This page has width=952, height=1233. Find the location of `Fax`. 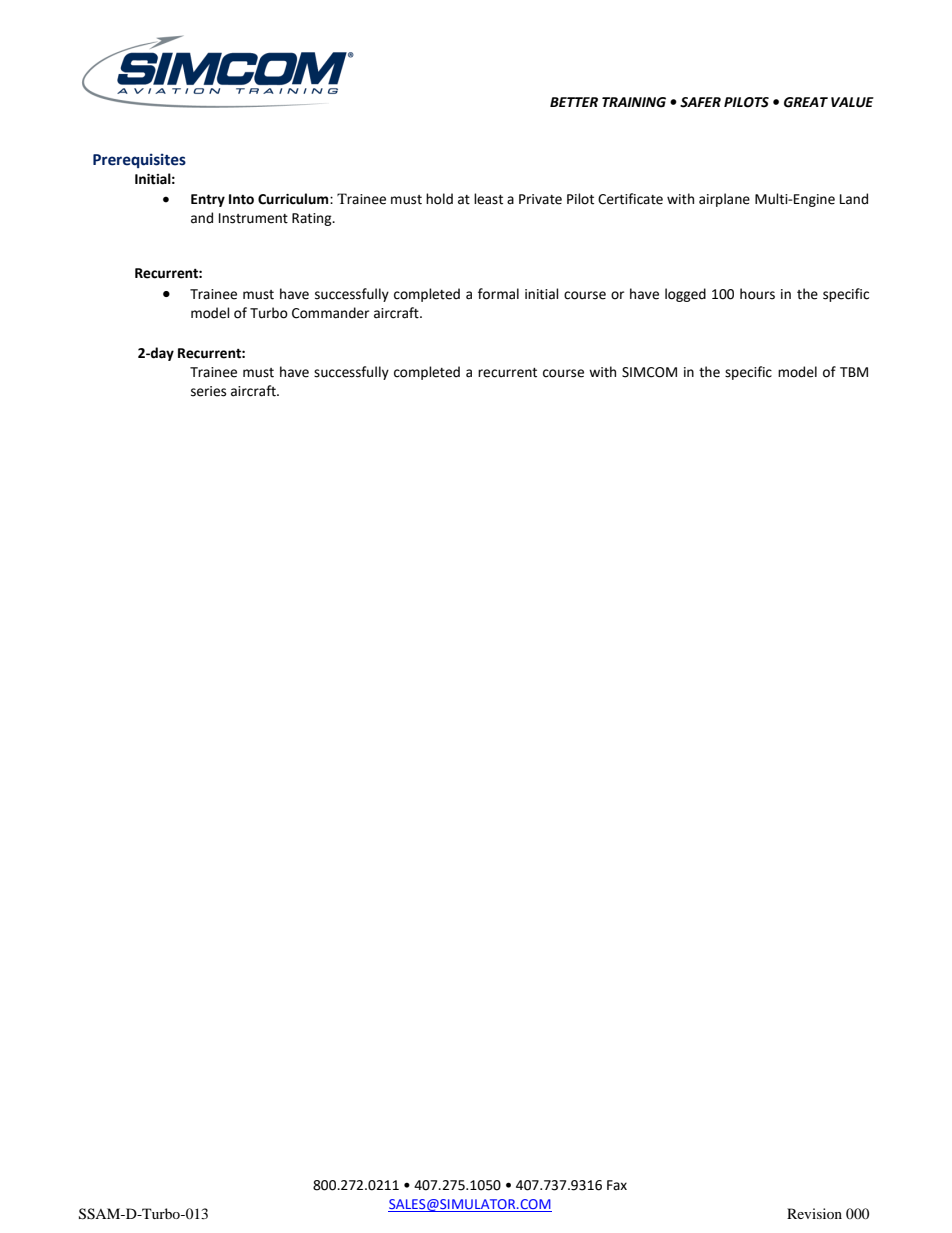

Fax is located at coordinates (617, 1185).
